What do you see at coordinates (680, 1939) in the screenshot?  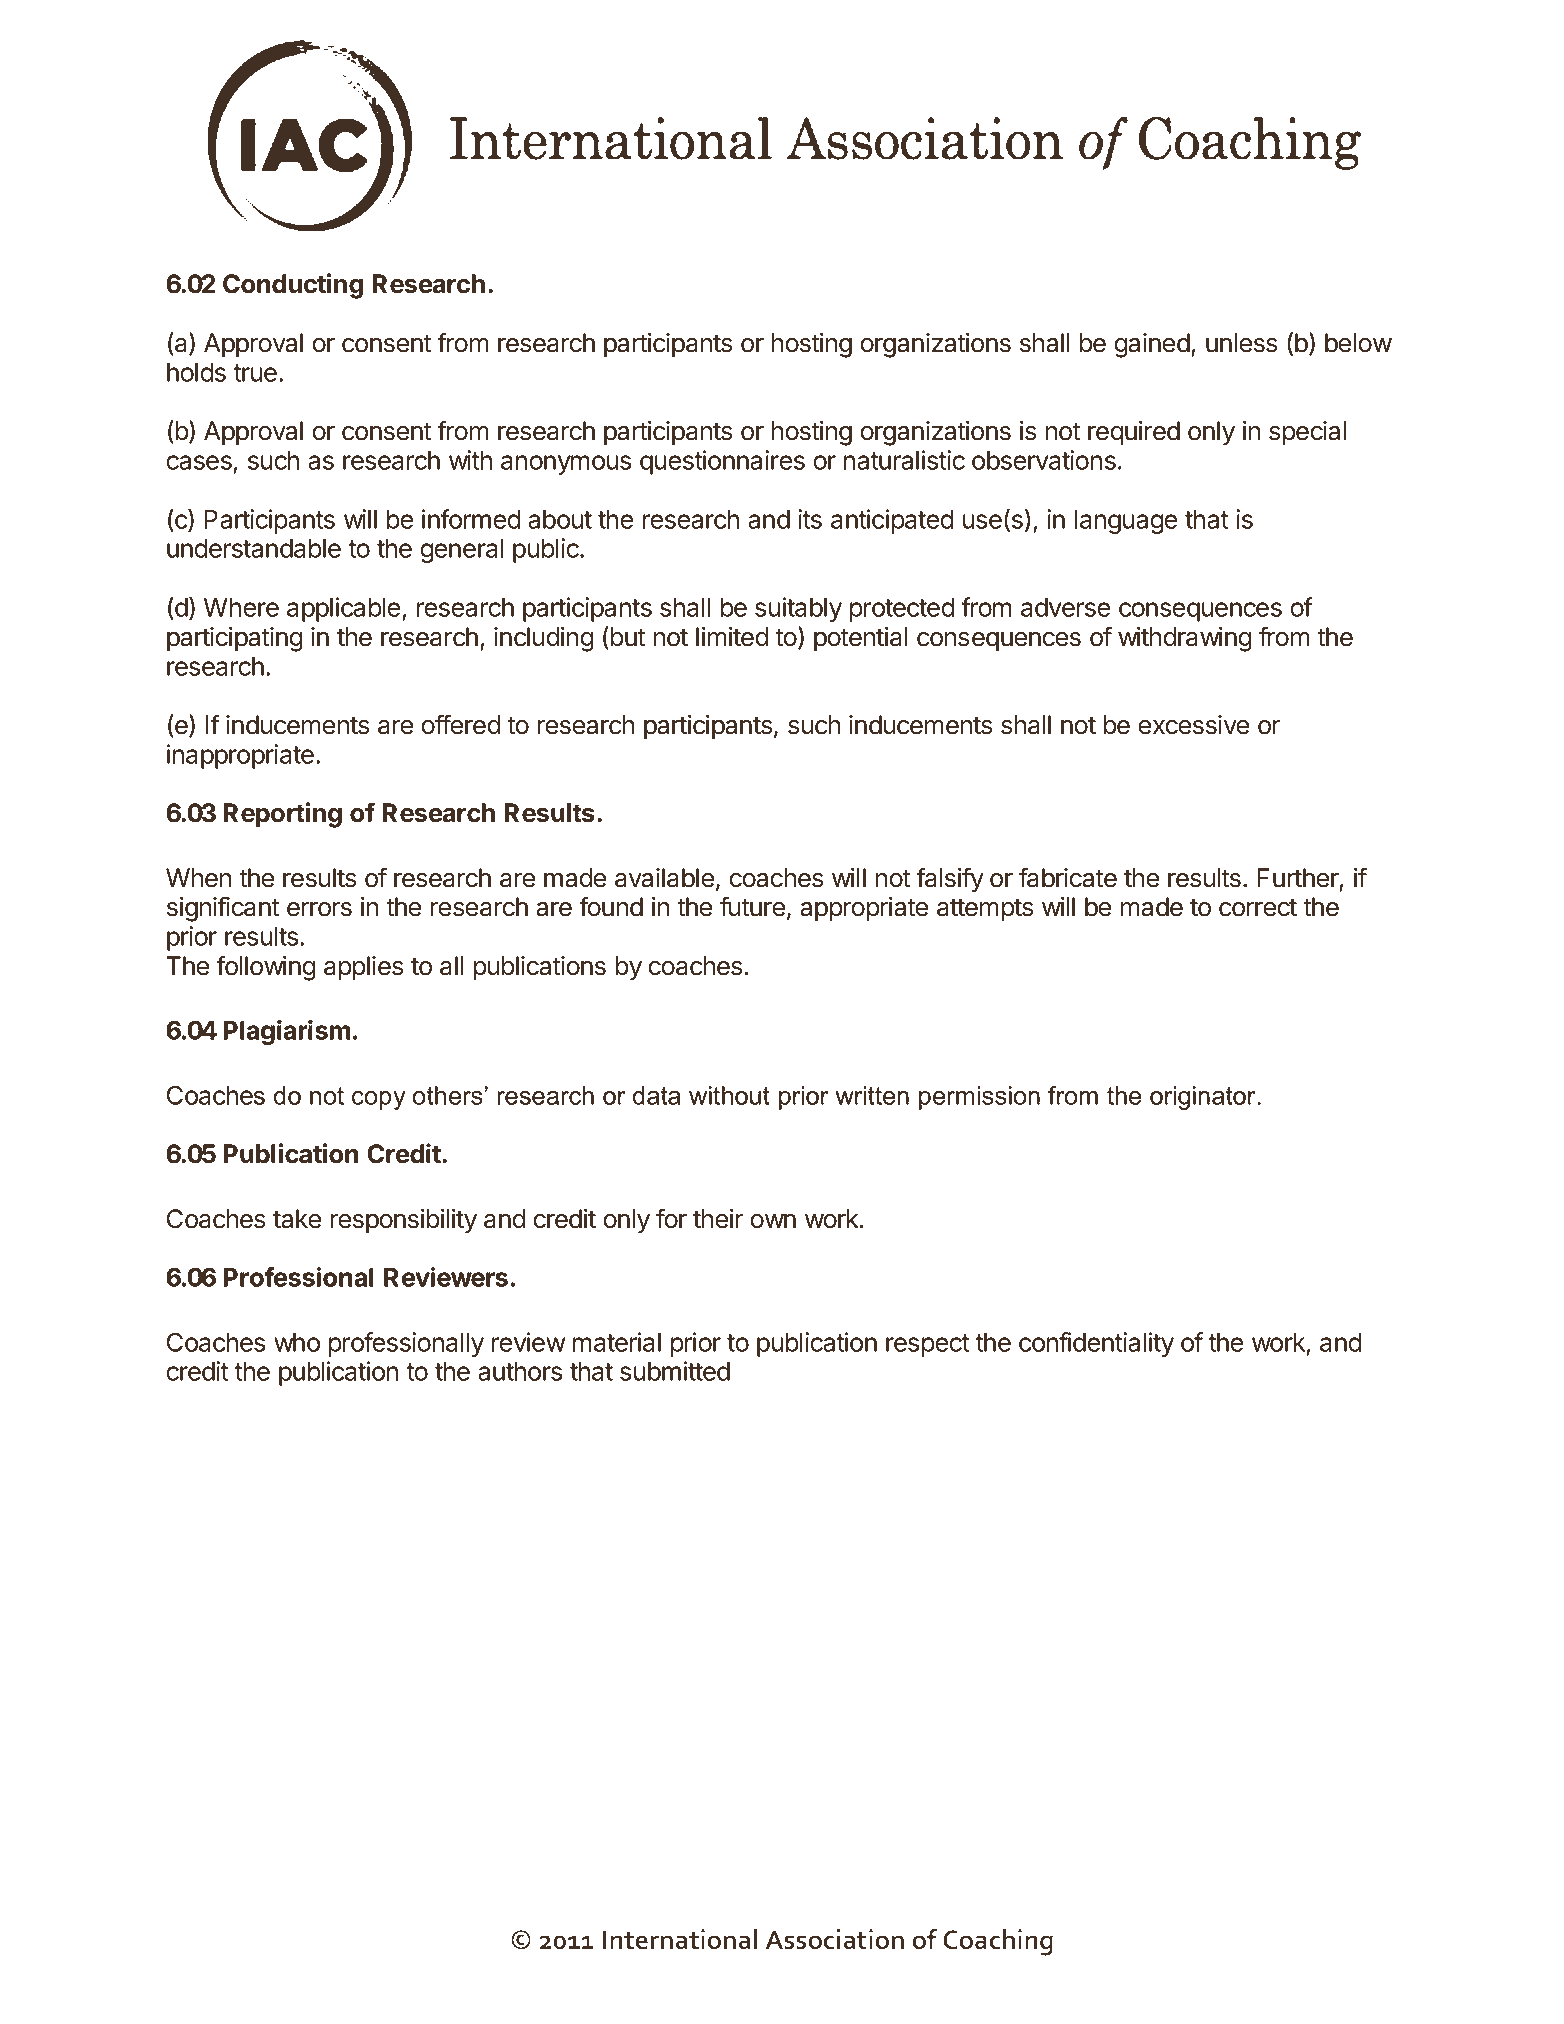 I see `International` at bounding box center [680, 1939].
